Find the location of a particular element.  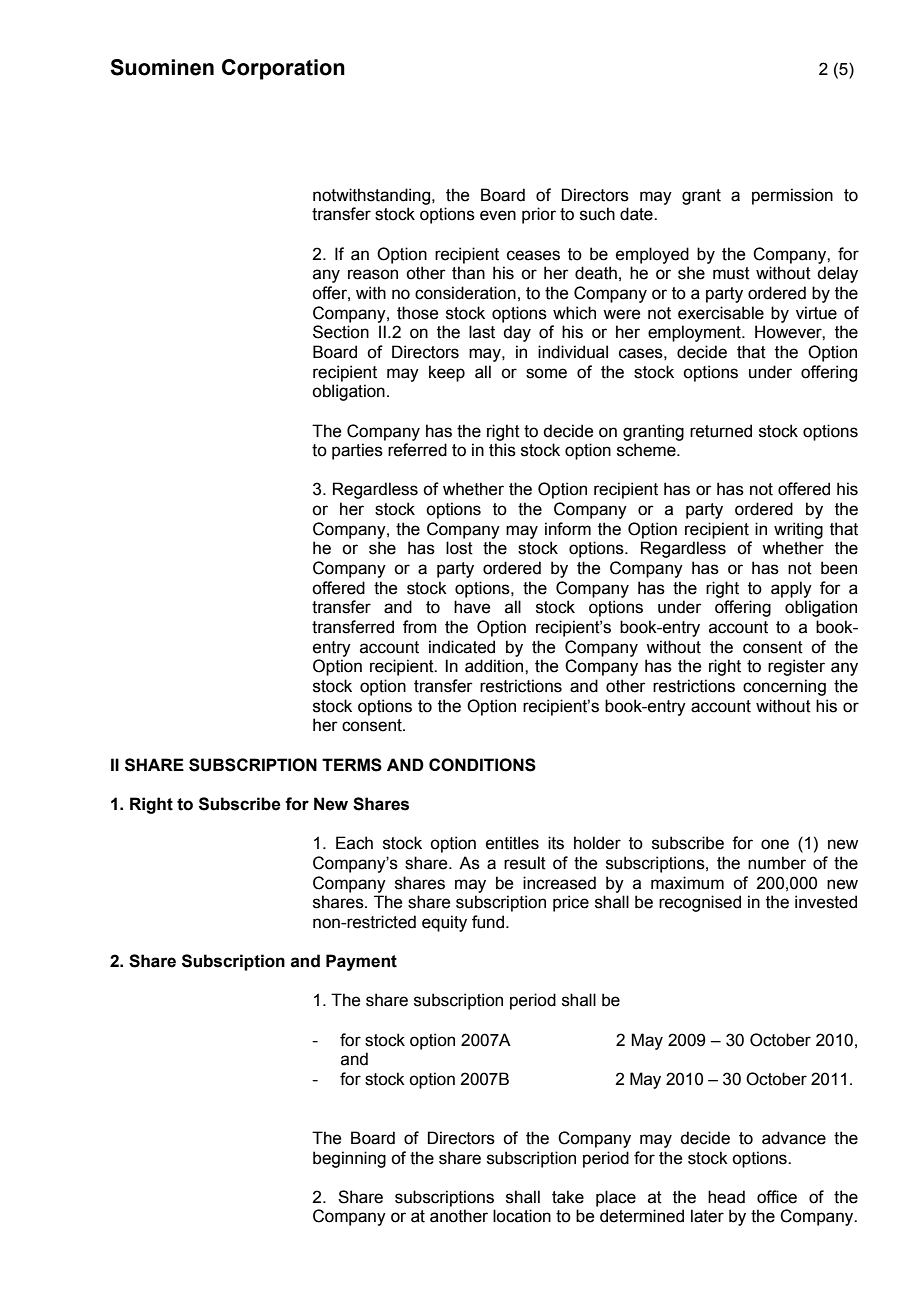

beginning is located at coordinates (349, 1159).
